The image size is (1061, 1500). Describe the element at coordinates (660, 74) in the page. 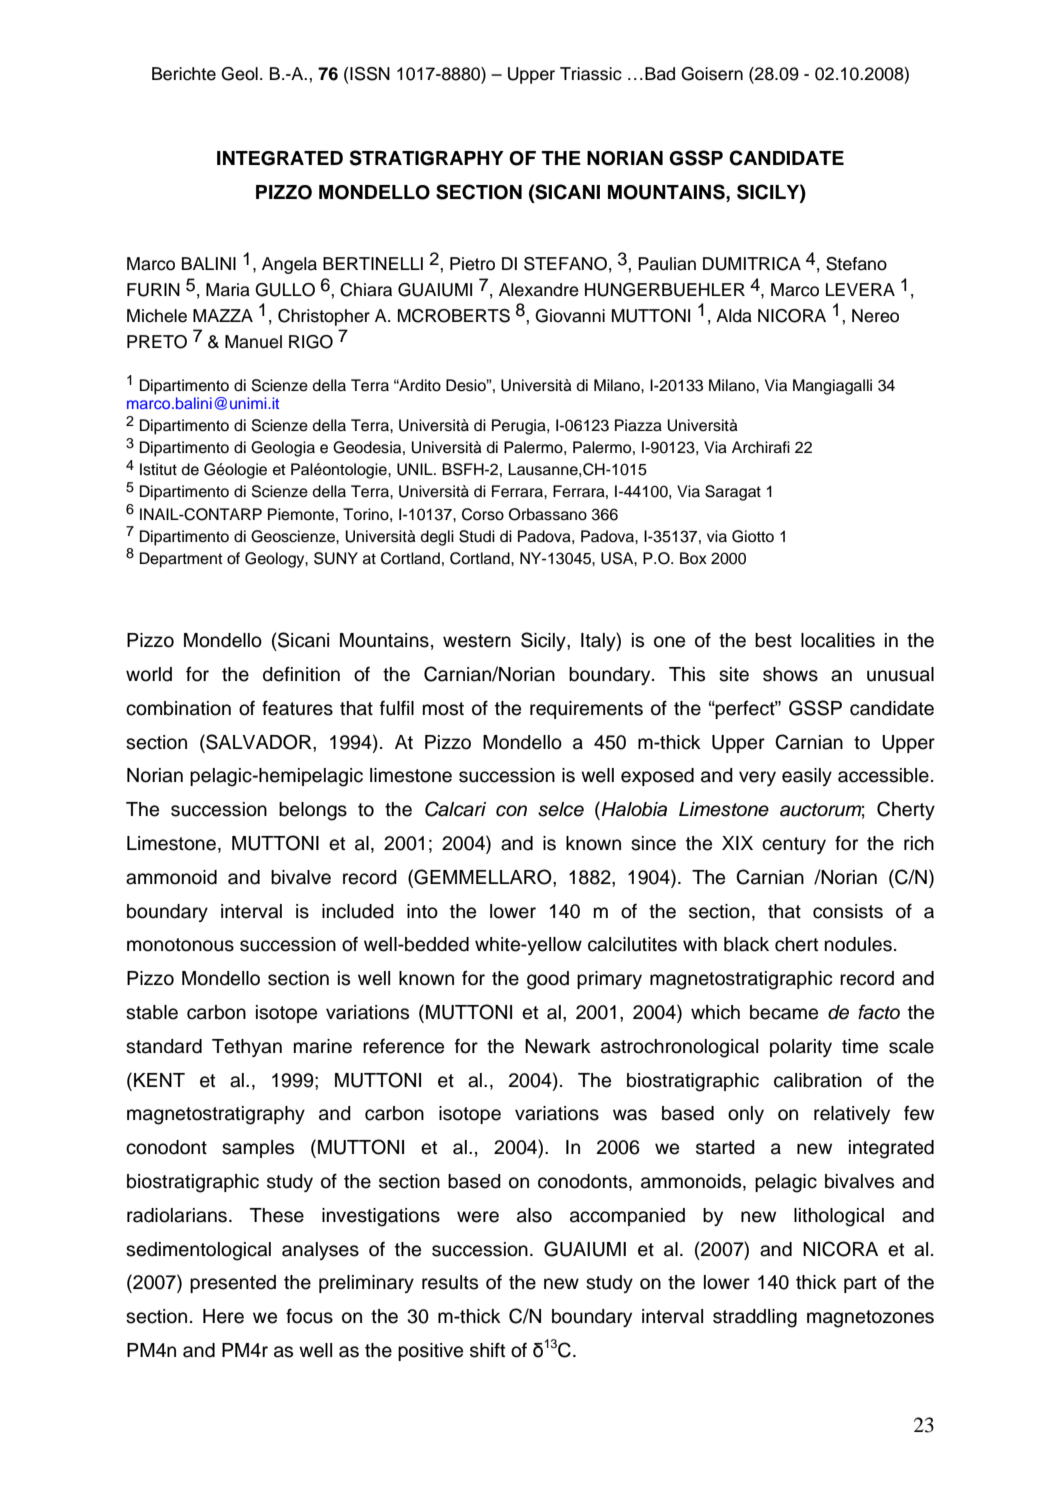

I see `Bad` at that location.
